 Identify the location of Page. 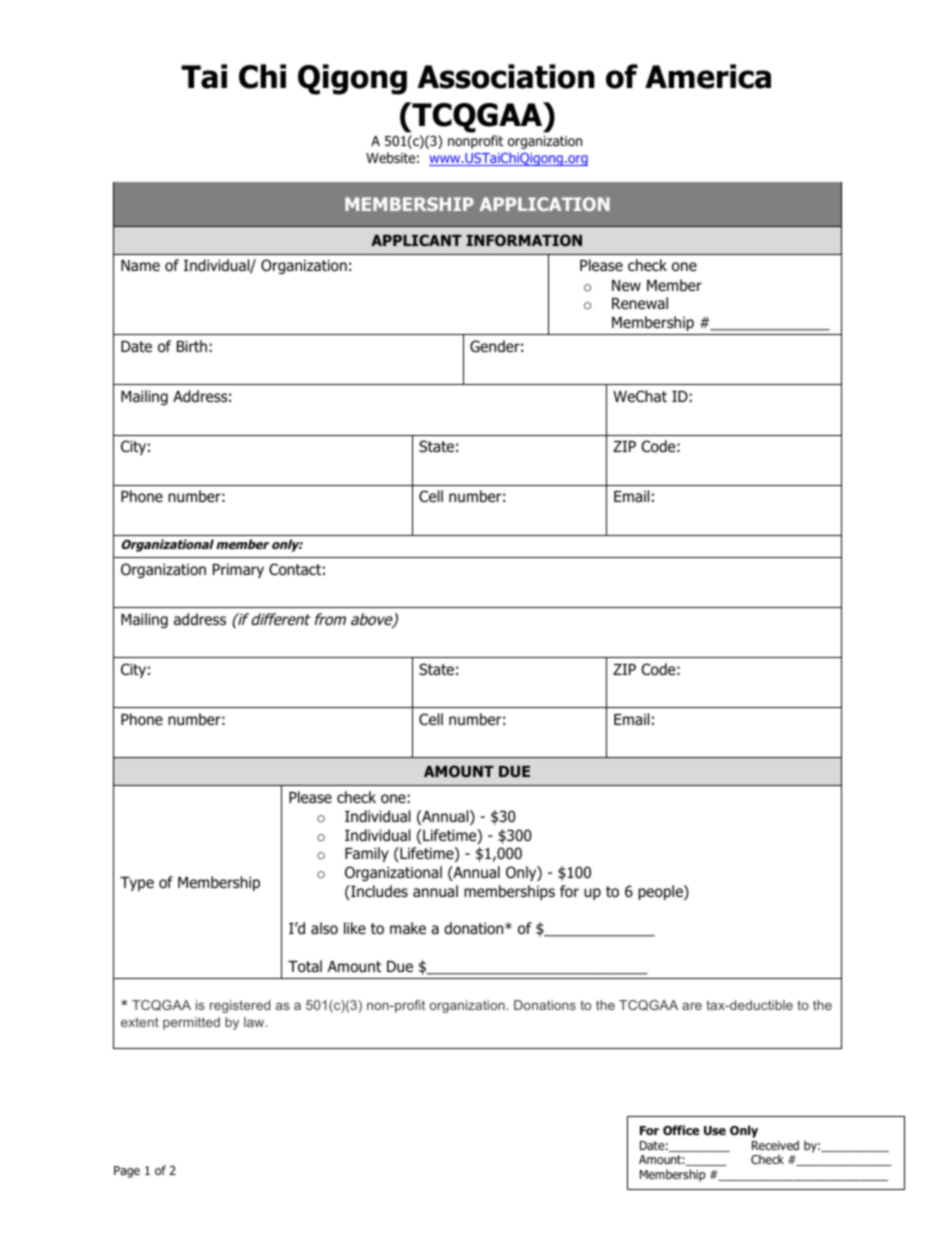
(127, 1172).
